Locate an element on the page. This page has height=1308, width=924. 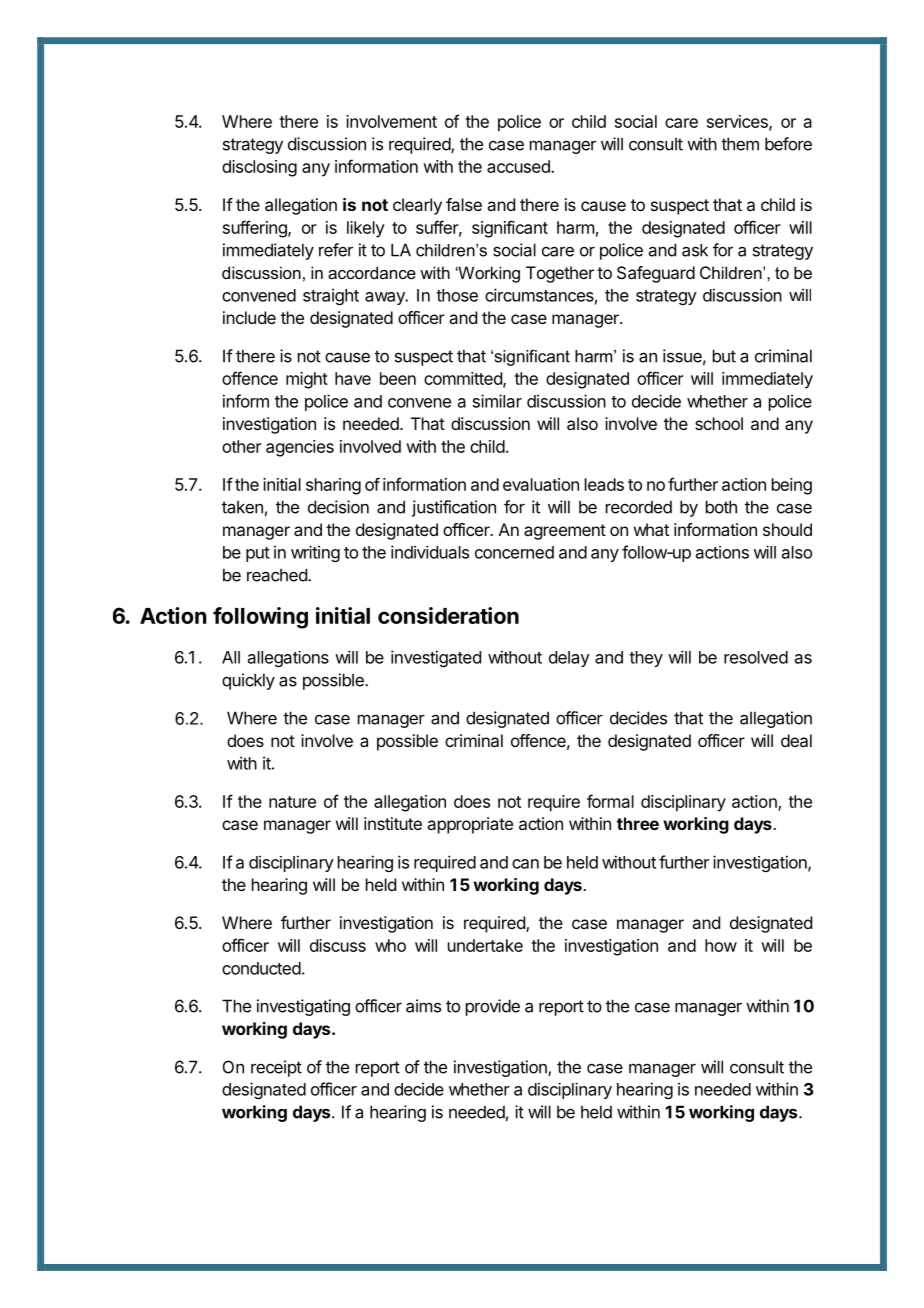
school is located at coordinates (719, 423).
